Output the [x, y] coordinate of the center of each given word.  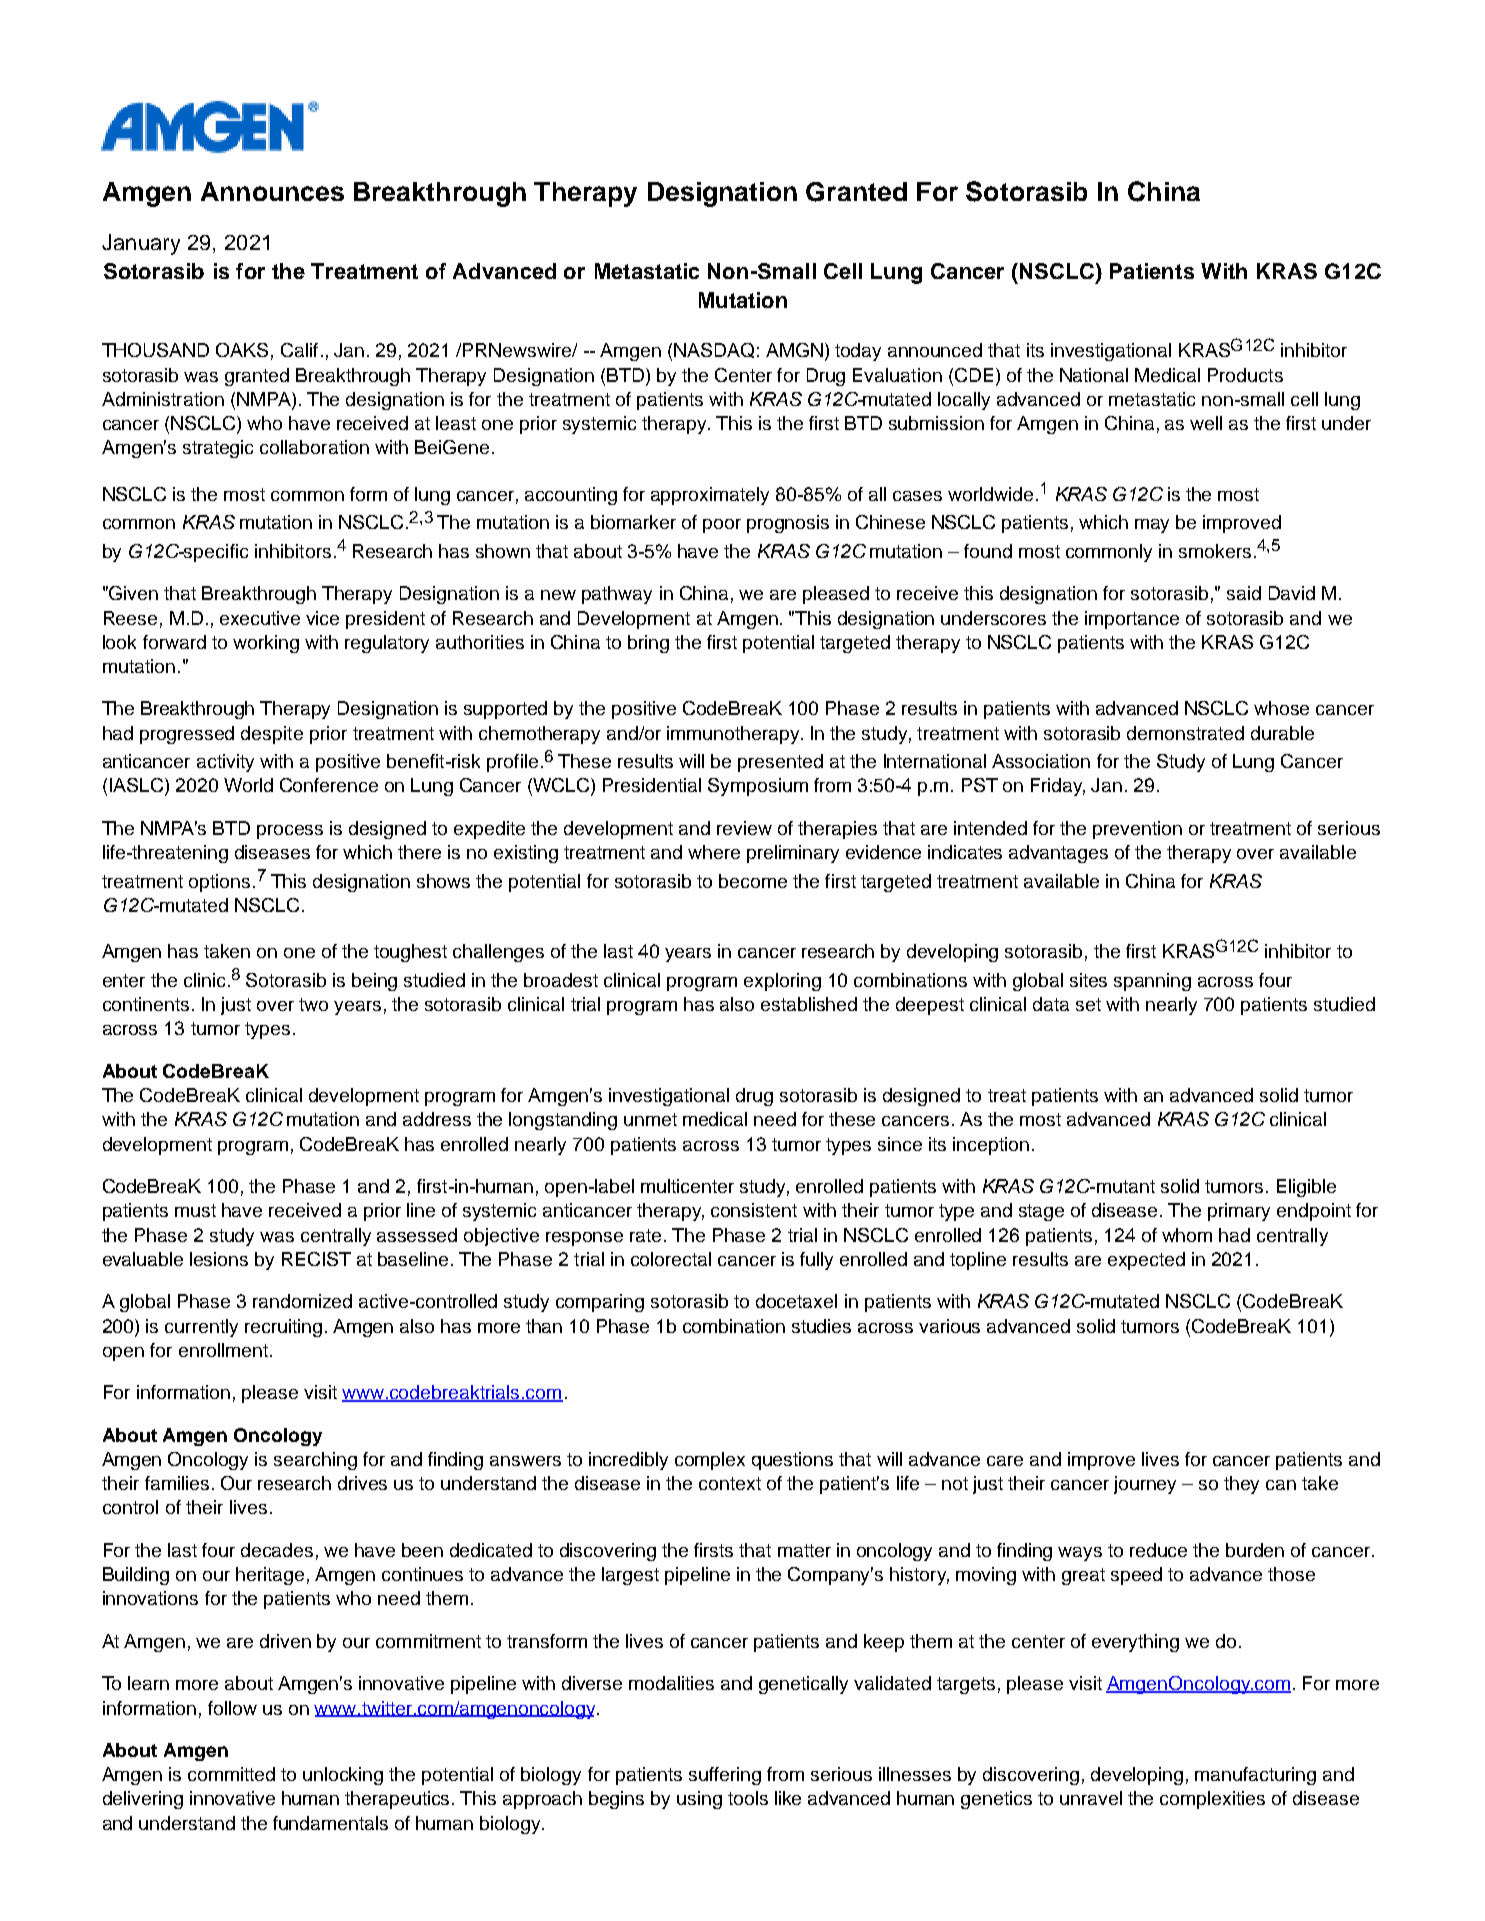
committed [231, 1774]
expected [1146, 1261]
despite [272, 735]
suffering [725, 1776]
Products [1245, 375]
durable [1282, 733]
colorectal [671, 1259]
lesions [219, 1259]
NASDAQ [714, 350]
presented [780, 763]
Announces [272, 191]
